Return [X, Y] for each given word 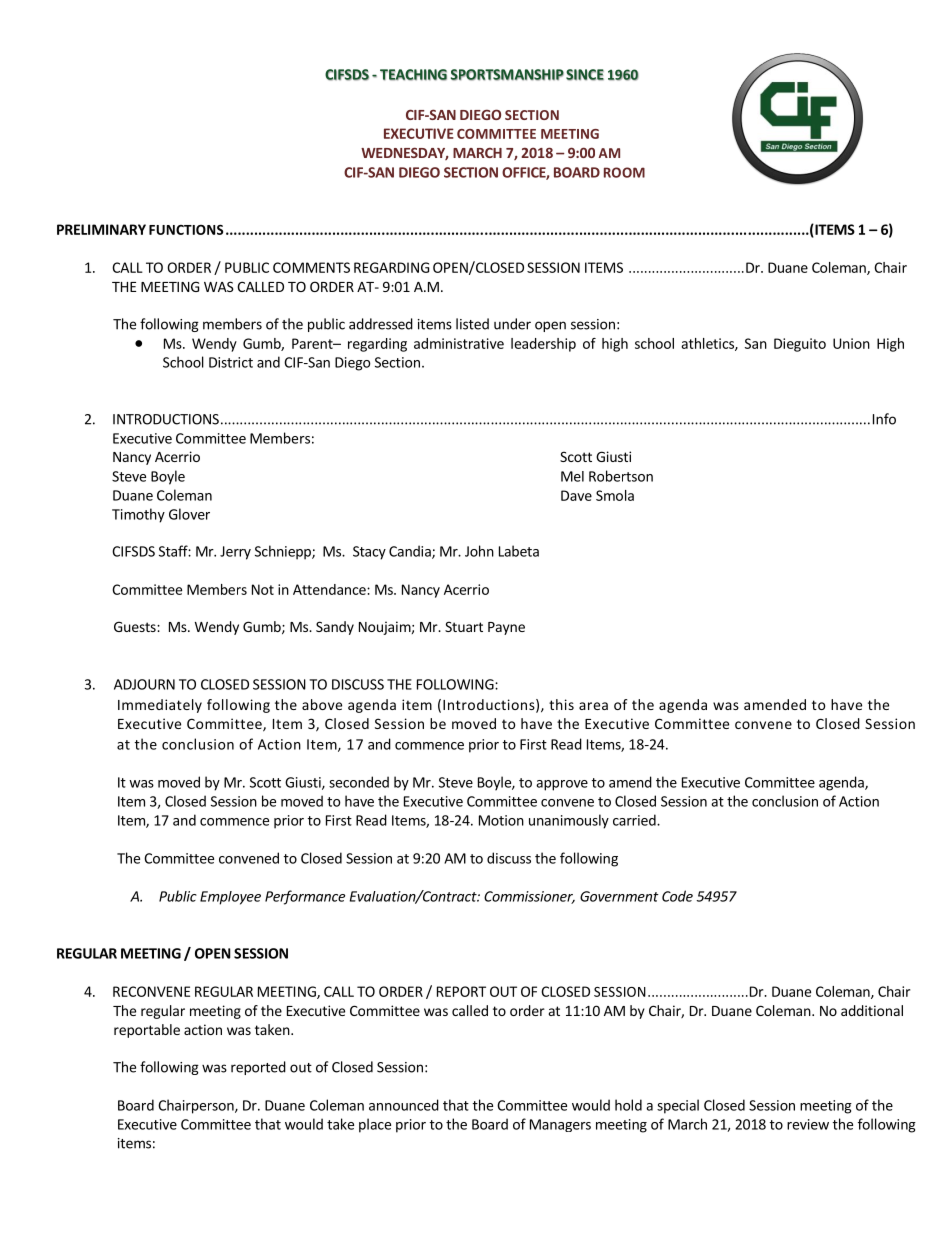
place [375, 1125]
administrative [459, 343]
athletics [708, 344]
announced [404, 1105]
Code [677, 896]
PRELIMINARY [101, 229]
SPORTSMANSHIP [507, 75]
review [808, 1124]
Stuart [464, 626]
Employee [230, 898]
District [231, 362]
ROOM [624, 172]
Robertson [621, 476]
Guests [136, 626]
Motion [501, 820]
